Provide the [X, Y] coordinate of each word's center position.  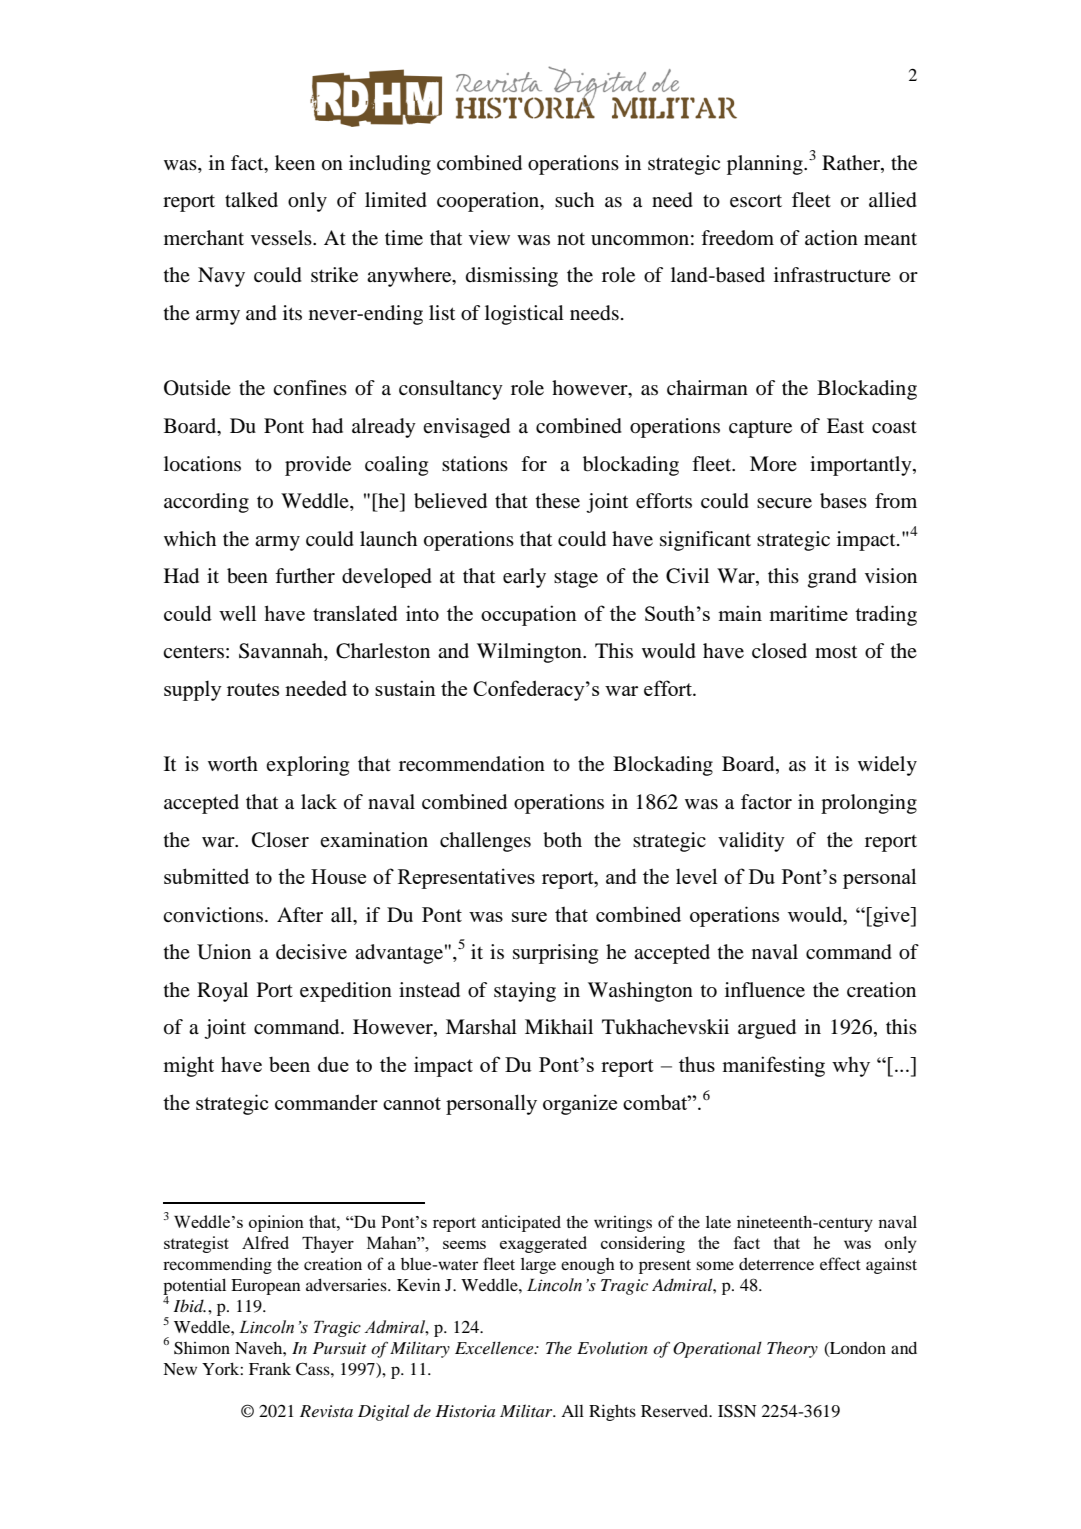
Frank [270, 1368]
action [831, 238]
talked [251, 200]
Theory [792, 1349]
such [574, 199]
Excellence [495, 1347]
